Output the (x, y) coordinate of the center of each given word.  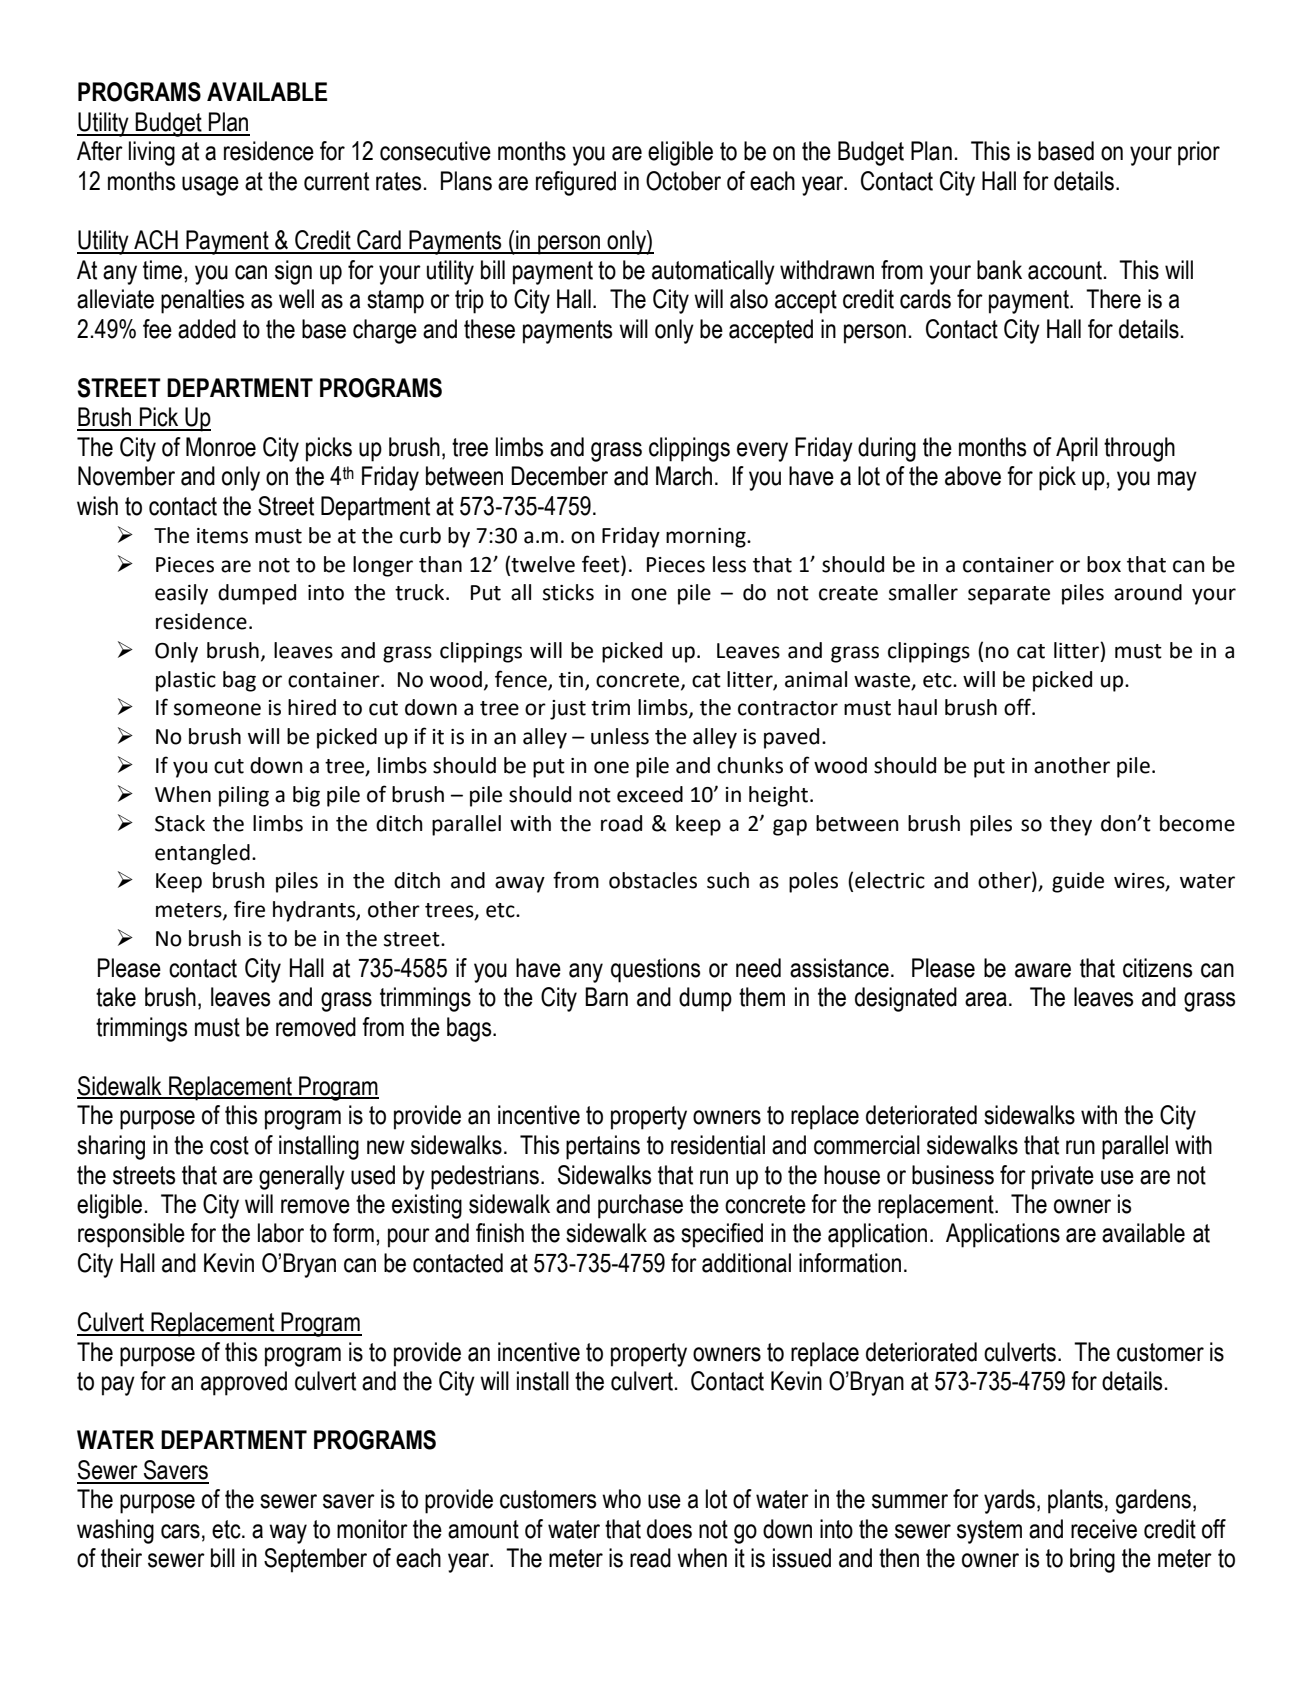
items (222, 536)
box (1104, 564)
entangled (202, 854)
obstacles (653, 880)
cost (229, 1145)
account (1065, 270)
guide (1078, 882)
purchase (640, 1206)
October (683, 181)
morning (707, 538)
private (1063, 1177)
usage (210, 186)
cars (180, 1531)
